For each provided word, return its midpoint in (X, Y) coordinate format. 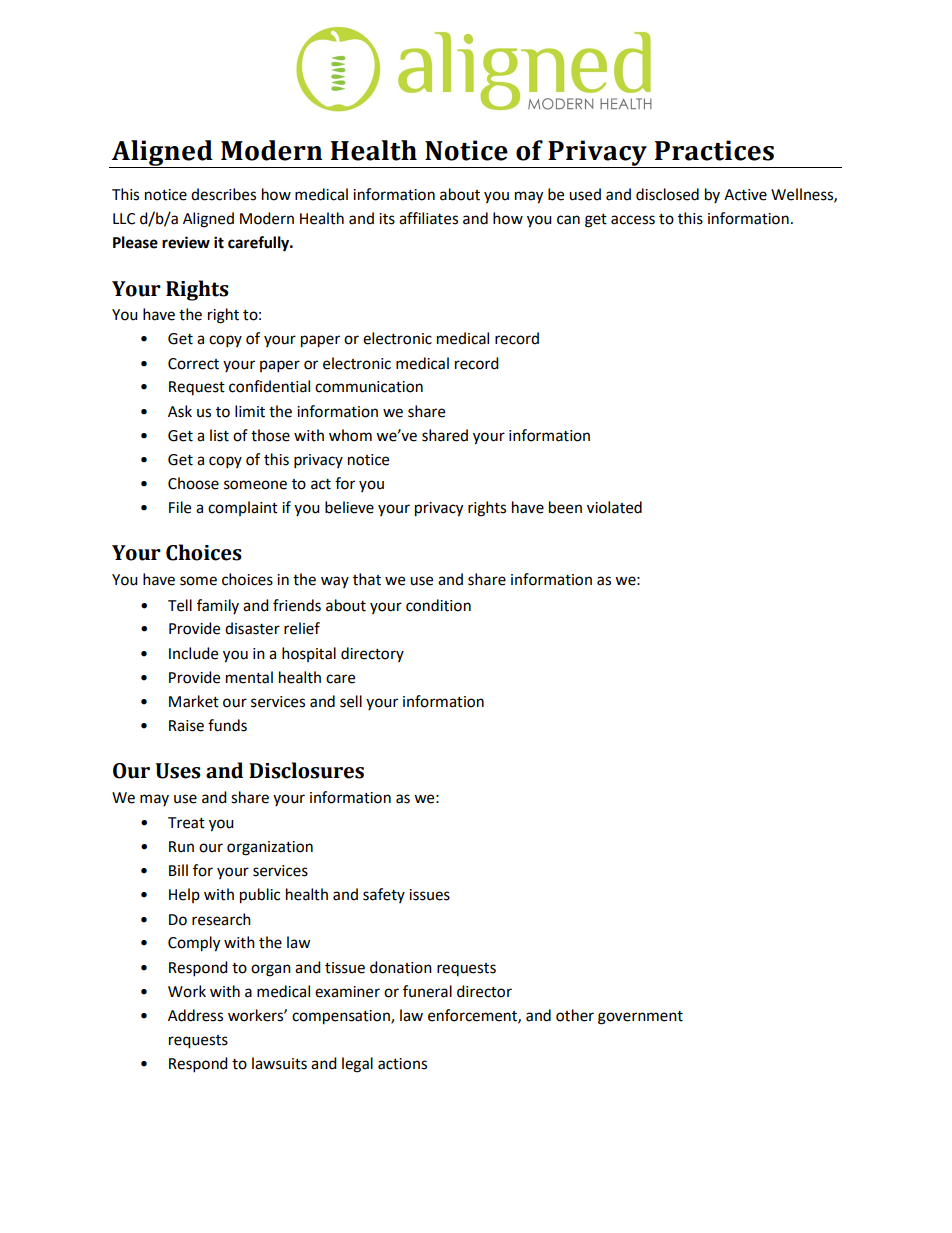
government (640, 1018)
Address (195, 1015)
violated (614, 507)
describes (223, 194)
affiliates (428, 218)
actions (402, 1064)
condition (438, 605)
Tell (180, 605)
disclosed (667, 194)
